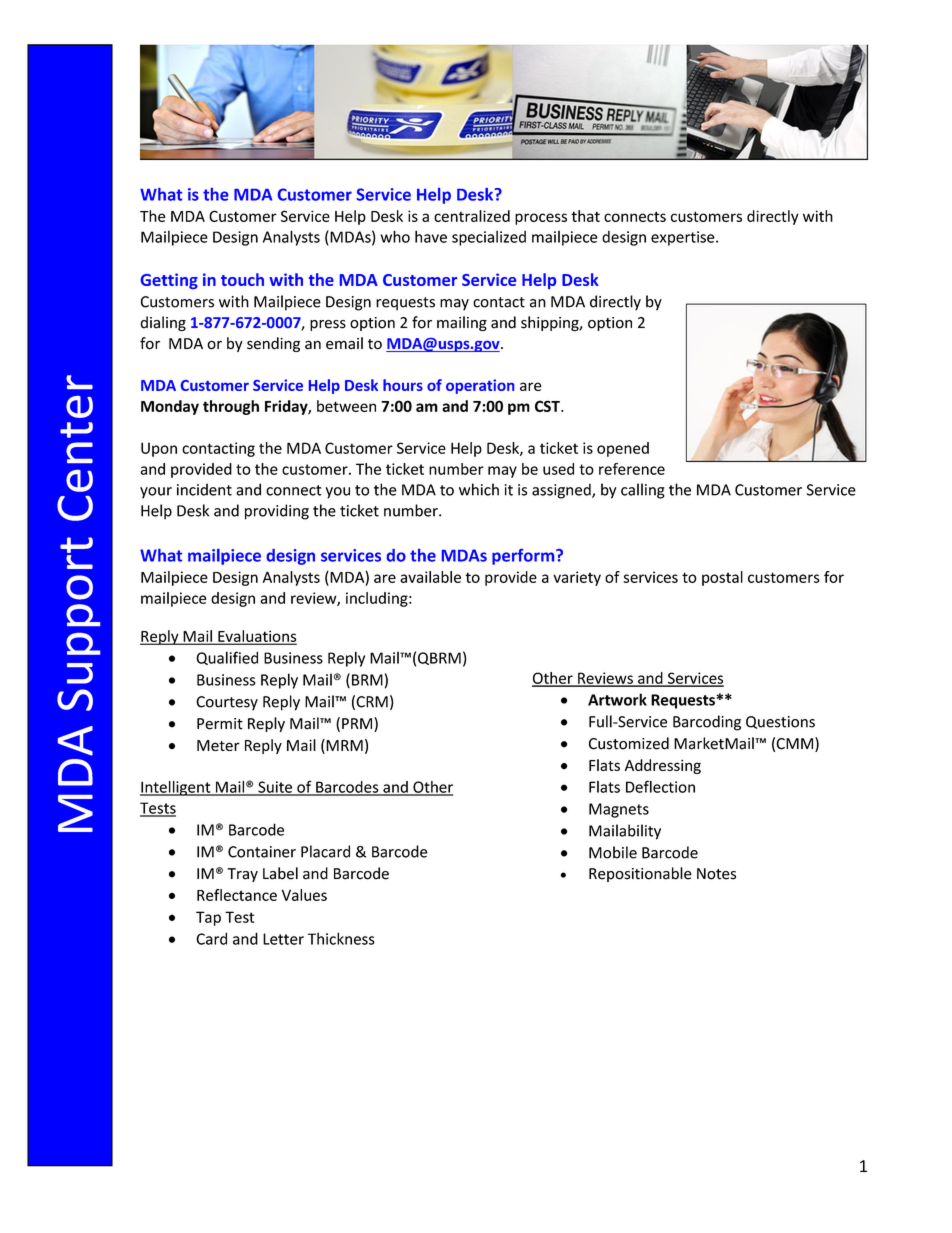  Describe the element at coordinates (585, 216) in the screenshot. I see `that` at that location.
